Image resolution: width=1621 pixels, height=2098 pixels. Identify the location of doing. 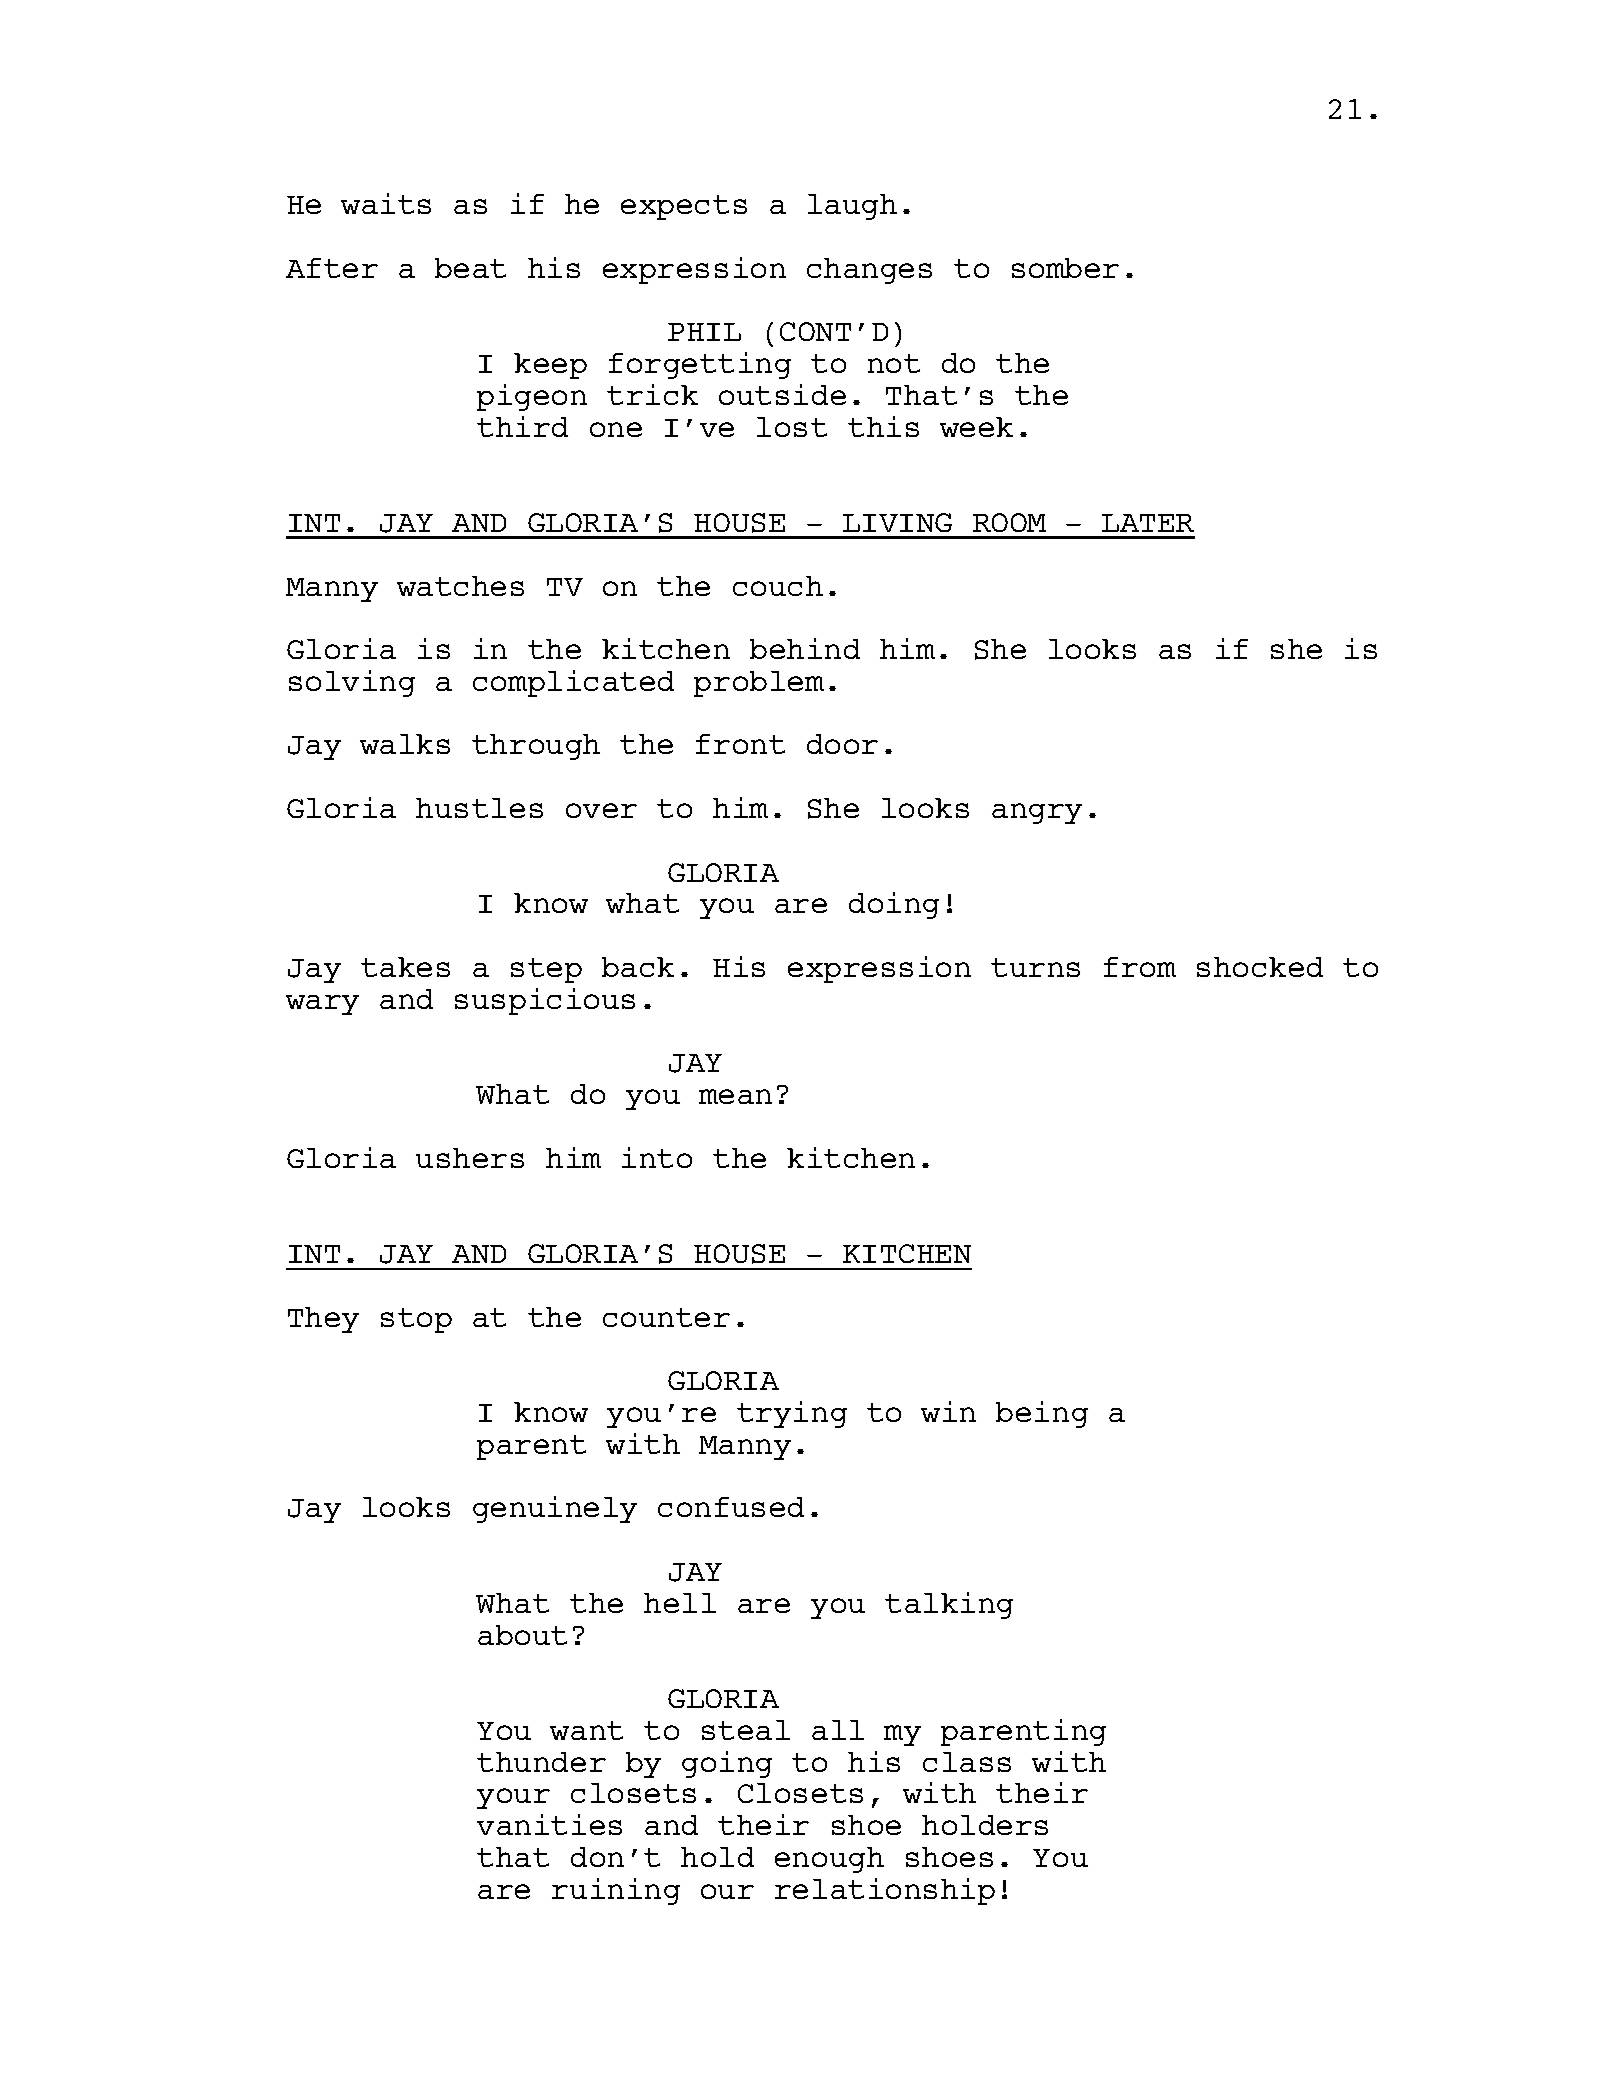
(894, 905).
